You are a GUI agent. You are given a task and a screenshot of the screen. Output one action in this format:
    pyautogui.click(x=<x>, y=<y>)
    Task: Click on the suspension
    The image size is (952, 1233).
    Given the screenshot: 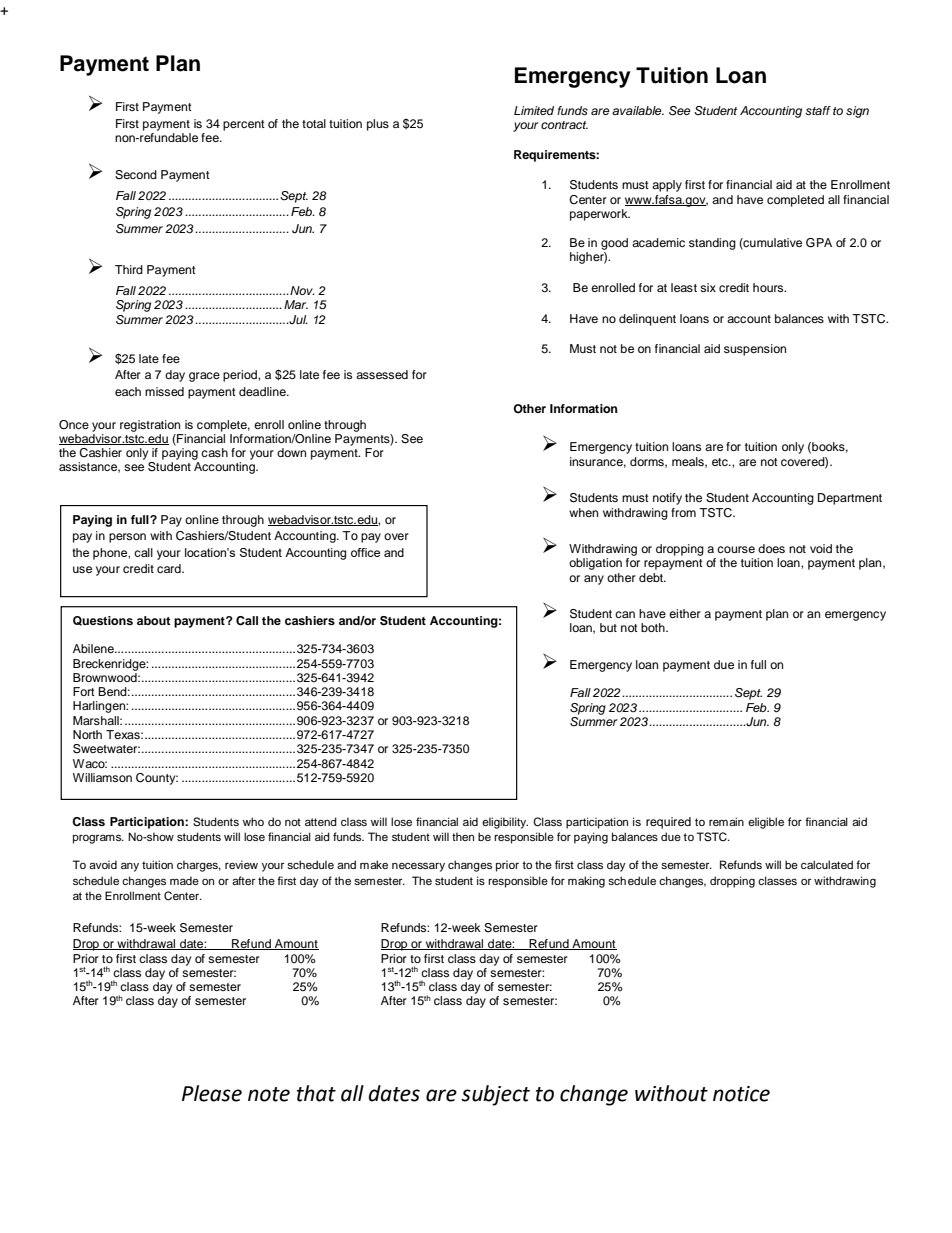 What is the action you would take?
    pyautogui.click(x=755, y=350)
